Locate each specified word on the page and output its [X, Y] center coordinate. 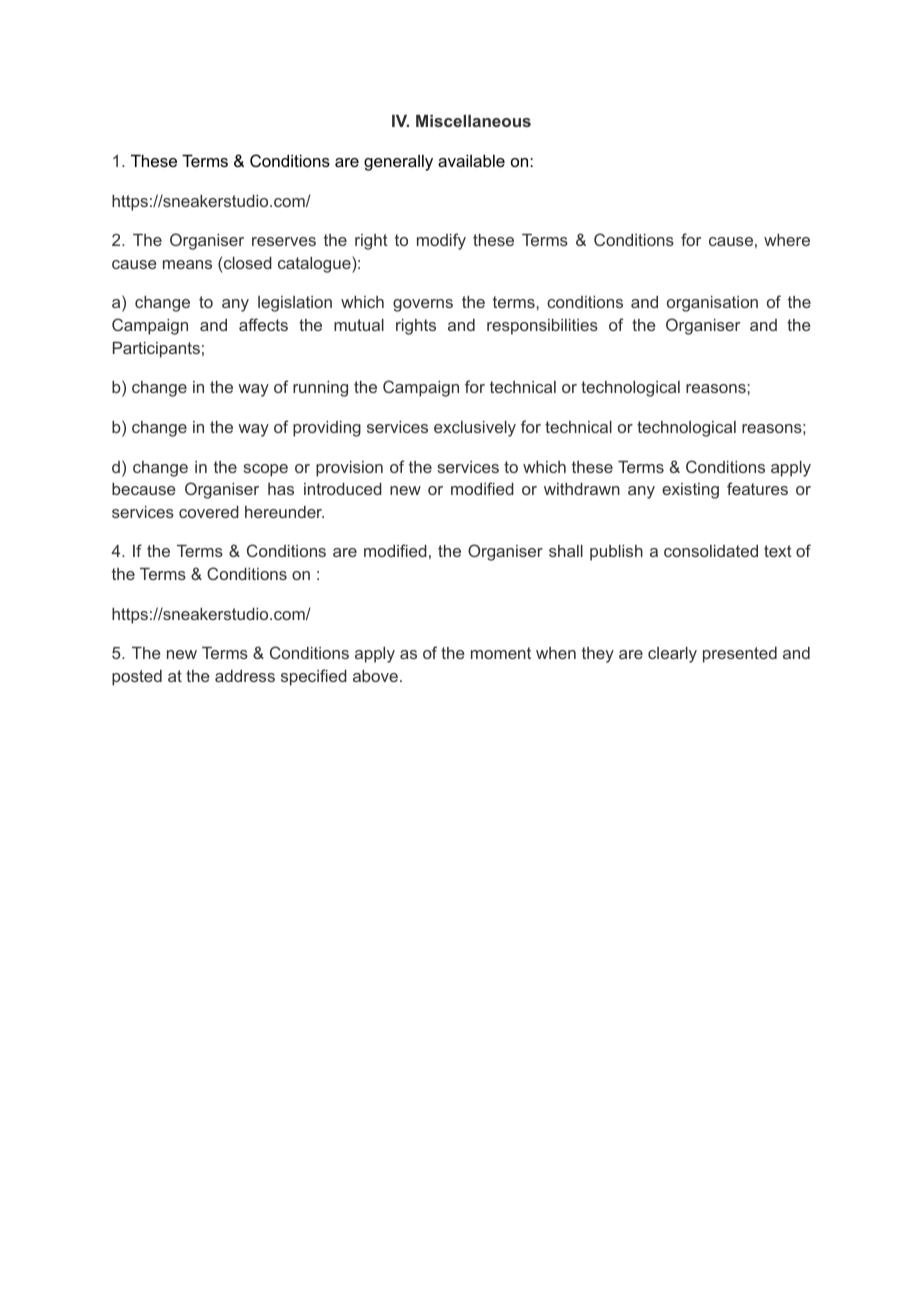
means [187, 264]
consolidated [711, 551]
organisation [712, 304]
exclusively [475, 429]
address [245, 676]
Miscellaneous [473, 121]
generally [398, 162]
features [757, 488]
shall [566, 551]
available [471, 160]
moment [501, 653]
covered [209, 512]
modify [441, 241]
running [320, 389]
